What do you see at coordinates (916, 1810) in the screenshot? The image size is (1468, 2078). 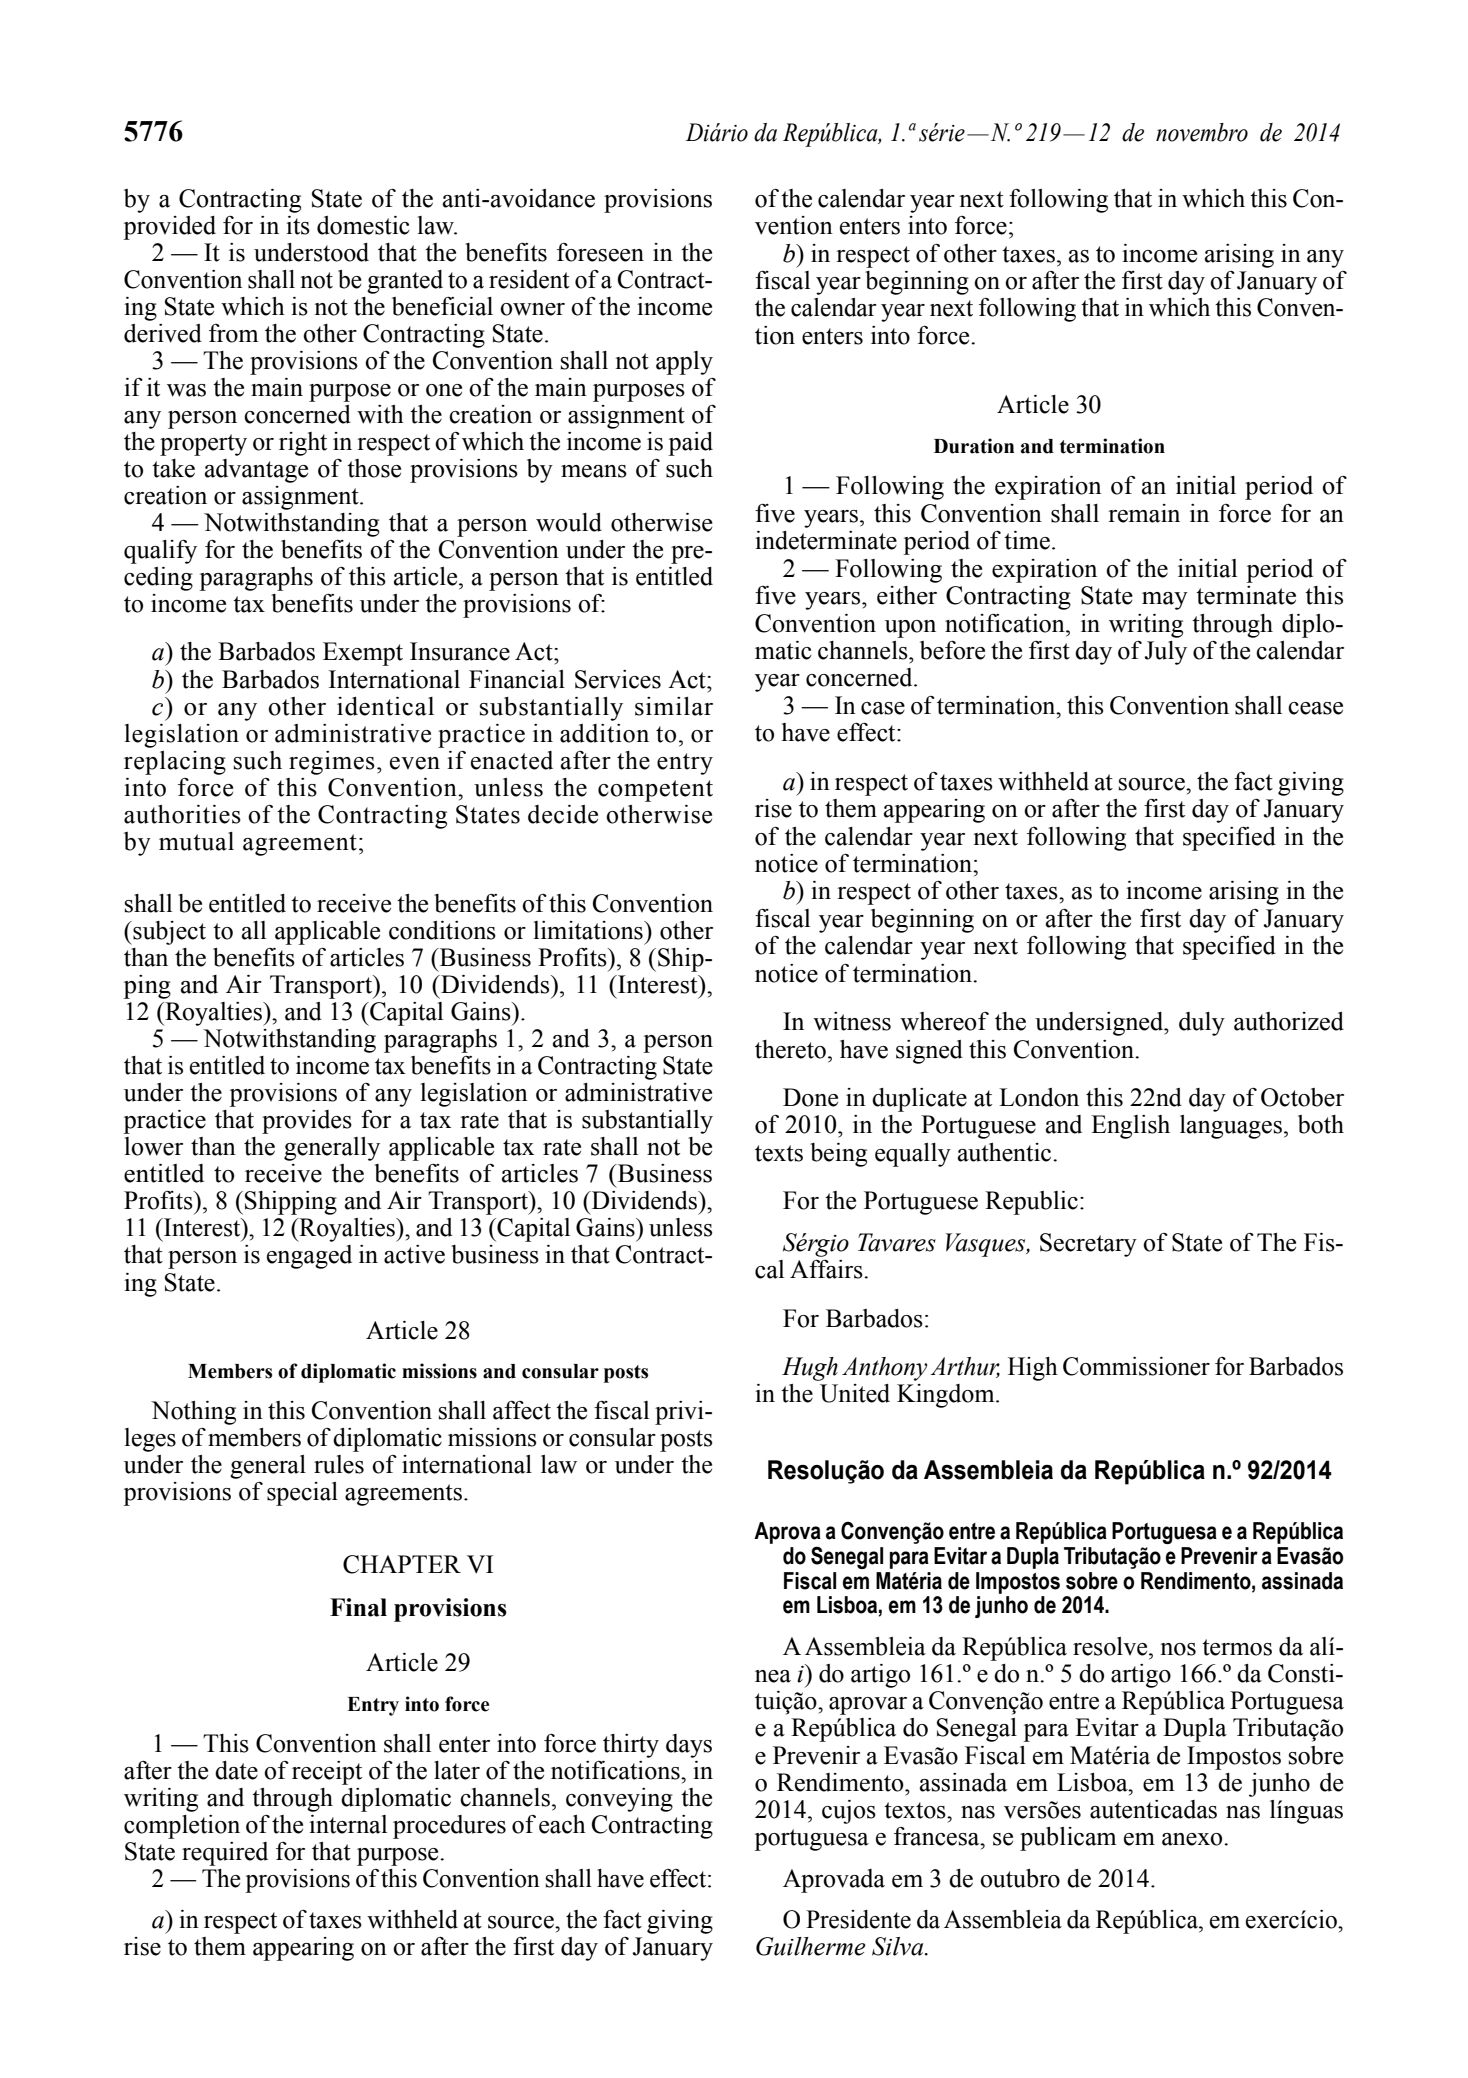 I see `textos` at bounding box center [916, 1810].
